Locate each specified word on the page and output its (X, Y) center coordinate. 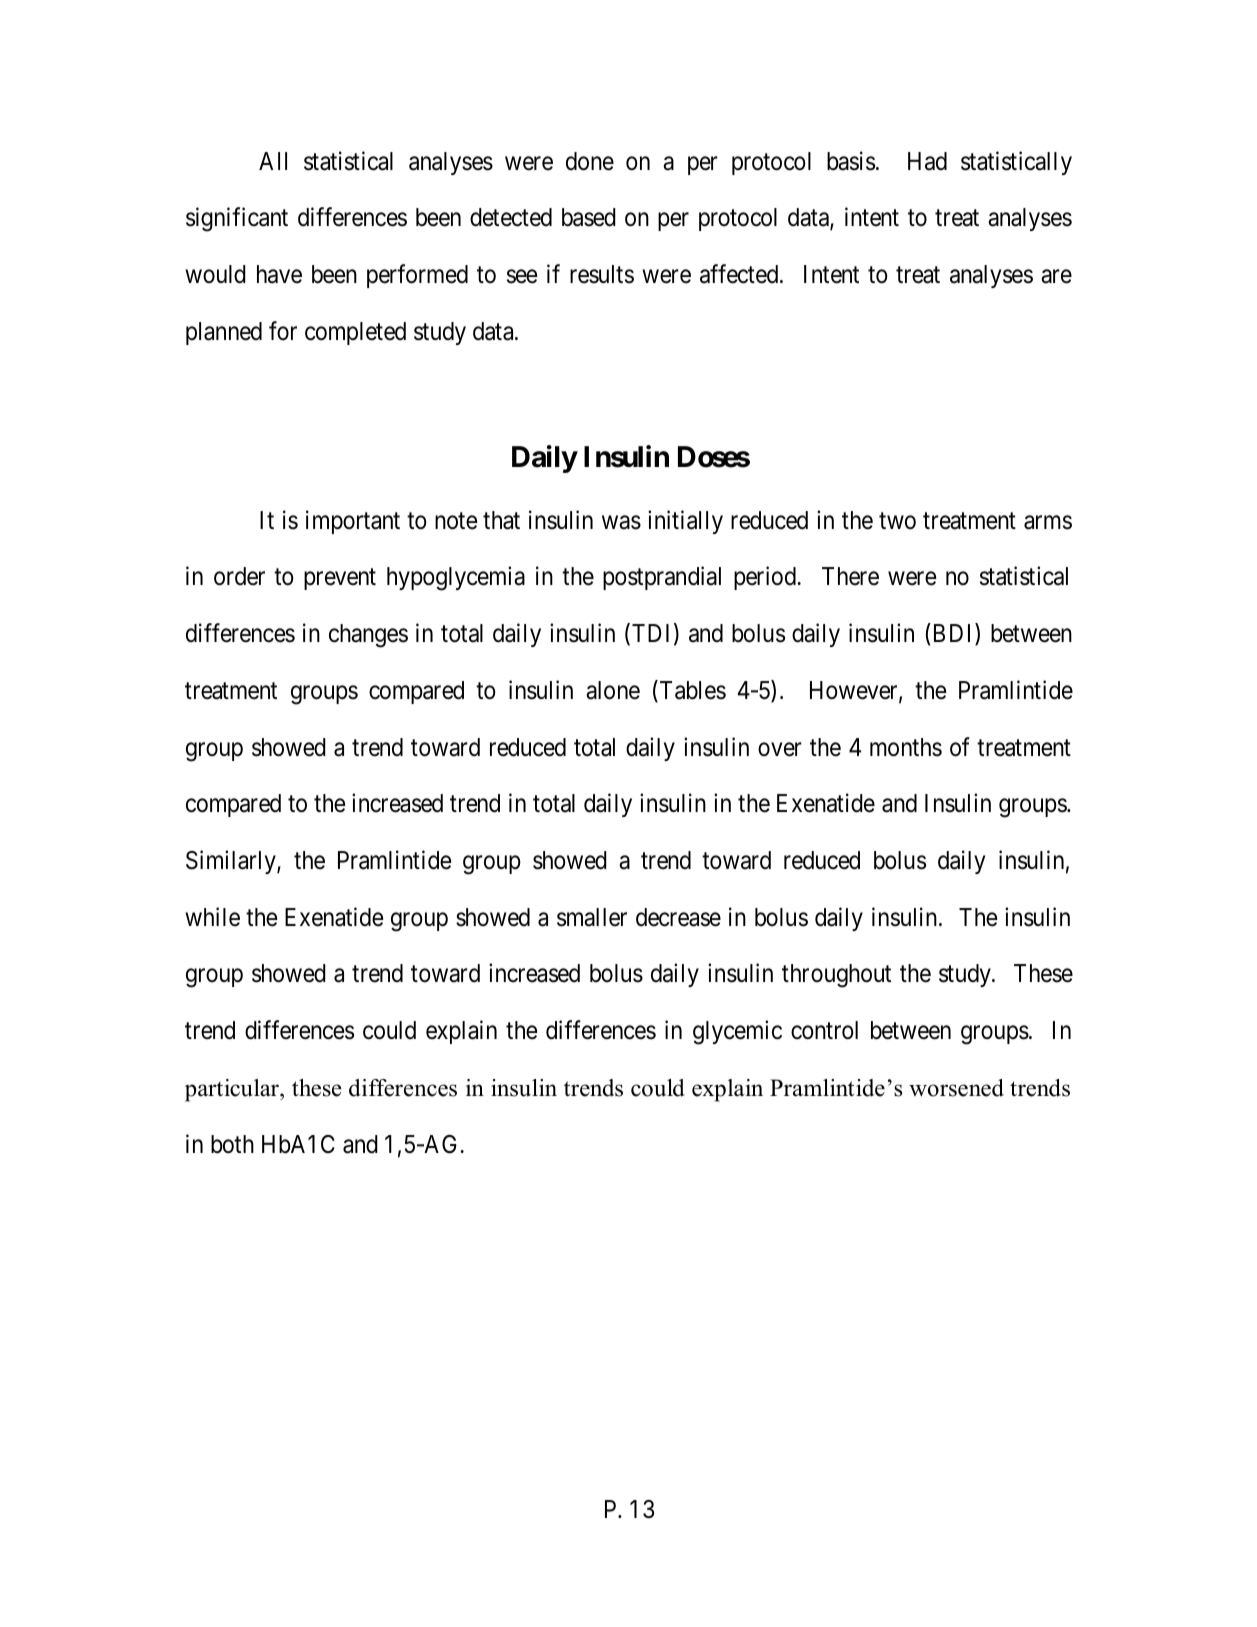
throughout (836, 976)
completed (355, 333)
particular (233, 1090)
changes (368, 636)
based (589, 217)
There (850, 576)
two (897, 521)
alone (613, 690)
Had (927, 161)
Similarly (232, 862)
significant (237, 220)
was (621, 522)
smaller (592, 917)
